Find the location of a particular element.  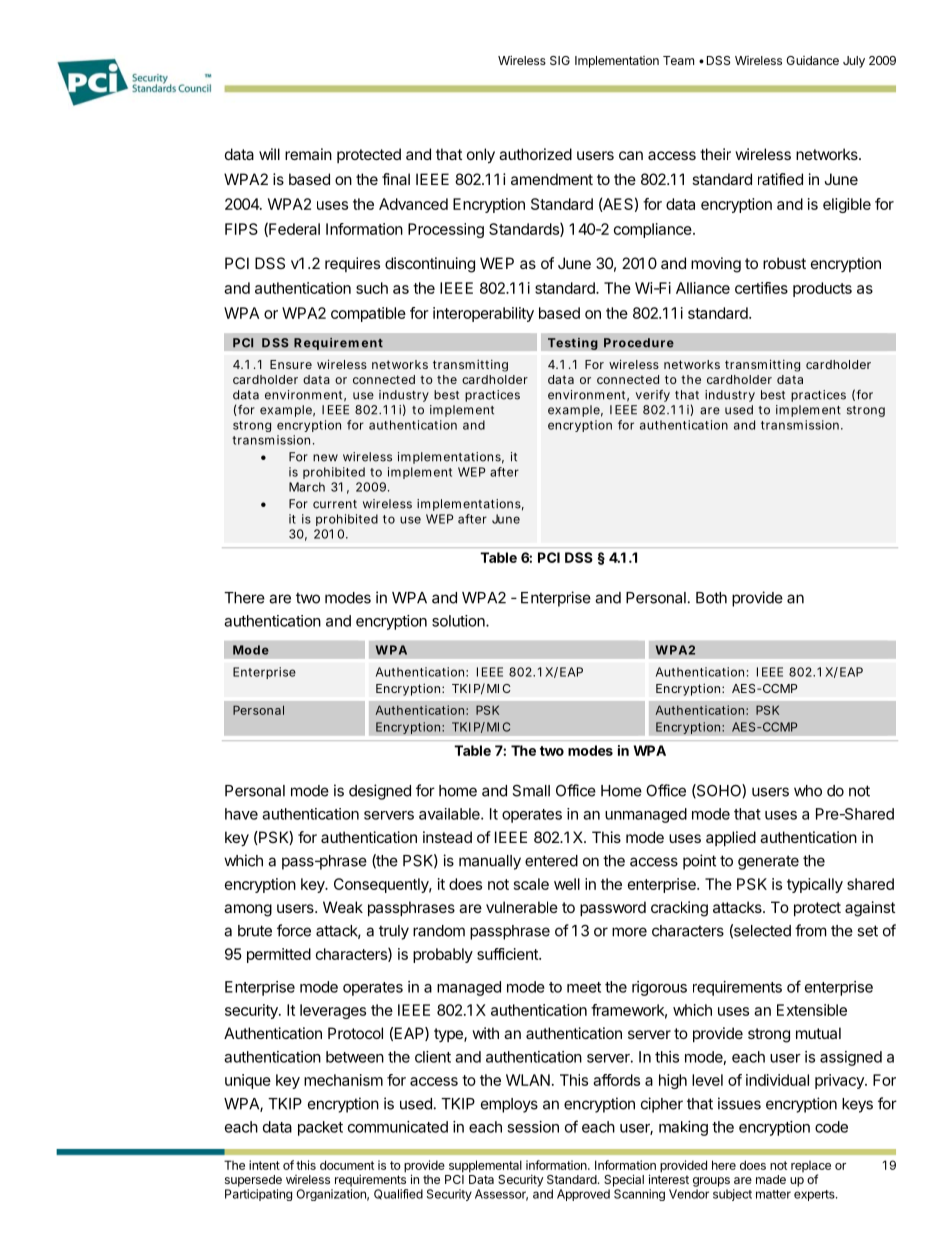

authorized is located at coordinates (535, 154).
